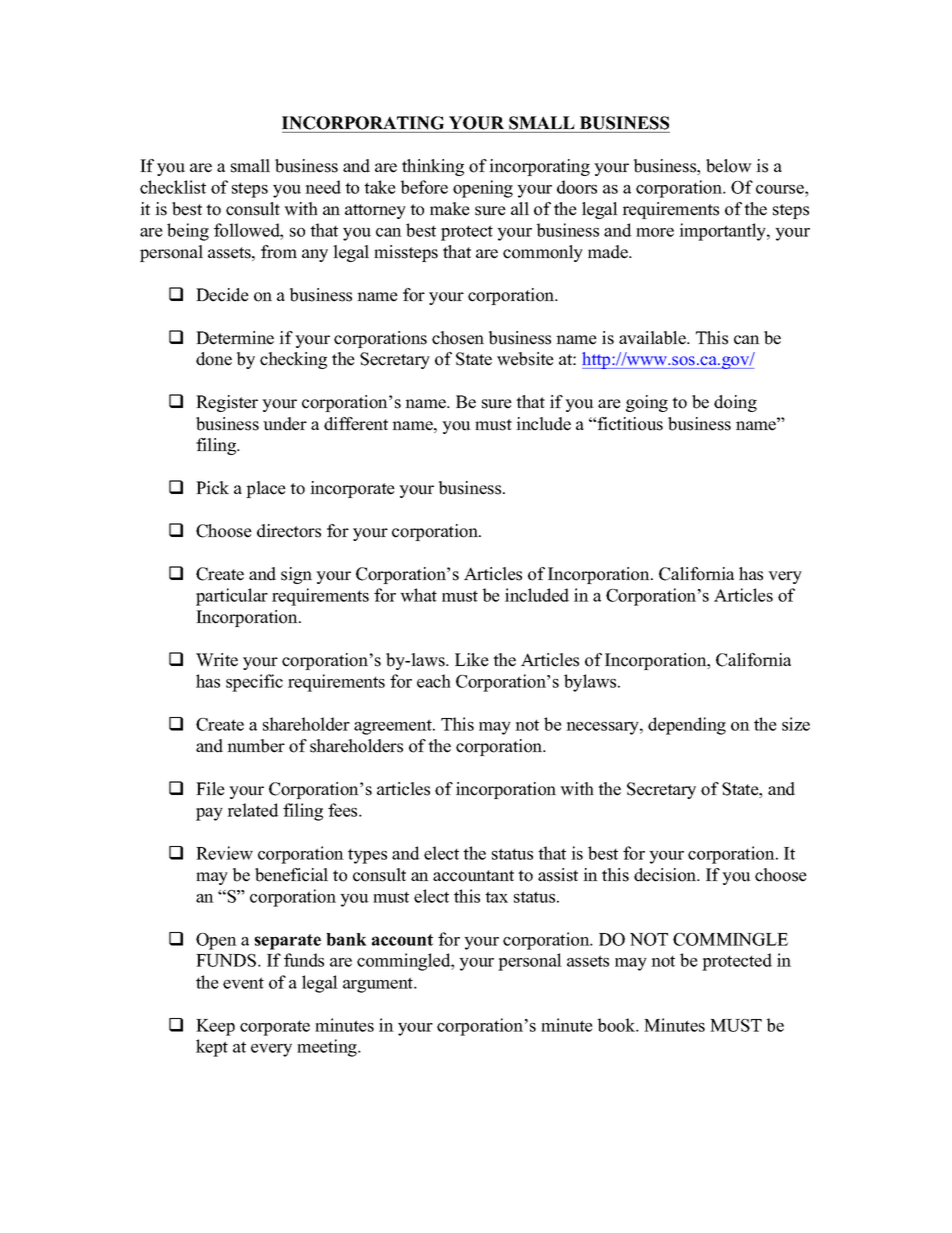 Image resolution: width=952 pixels, height=1233 pixels. Describe the element at coordinates (253, 810) in the screenshot. I see `related` at that location.
